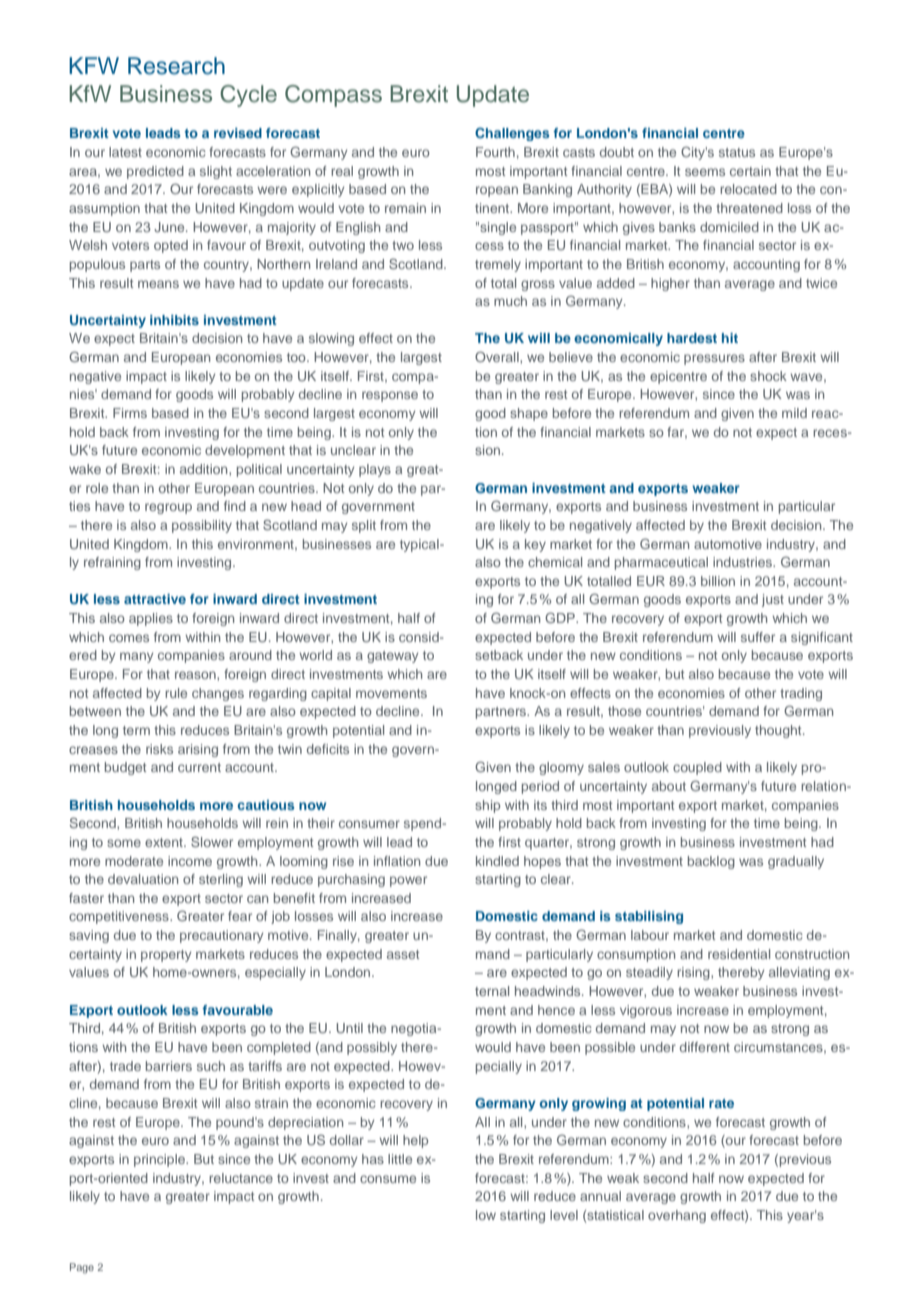 The height and width of the document is (1308, 924). Describe the element at coordinates (400, 1159) in the document. I see `little` at that location.
